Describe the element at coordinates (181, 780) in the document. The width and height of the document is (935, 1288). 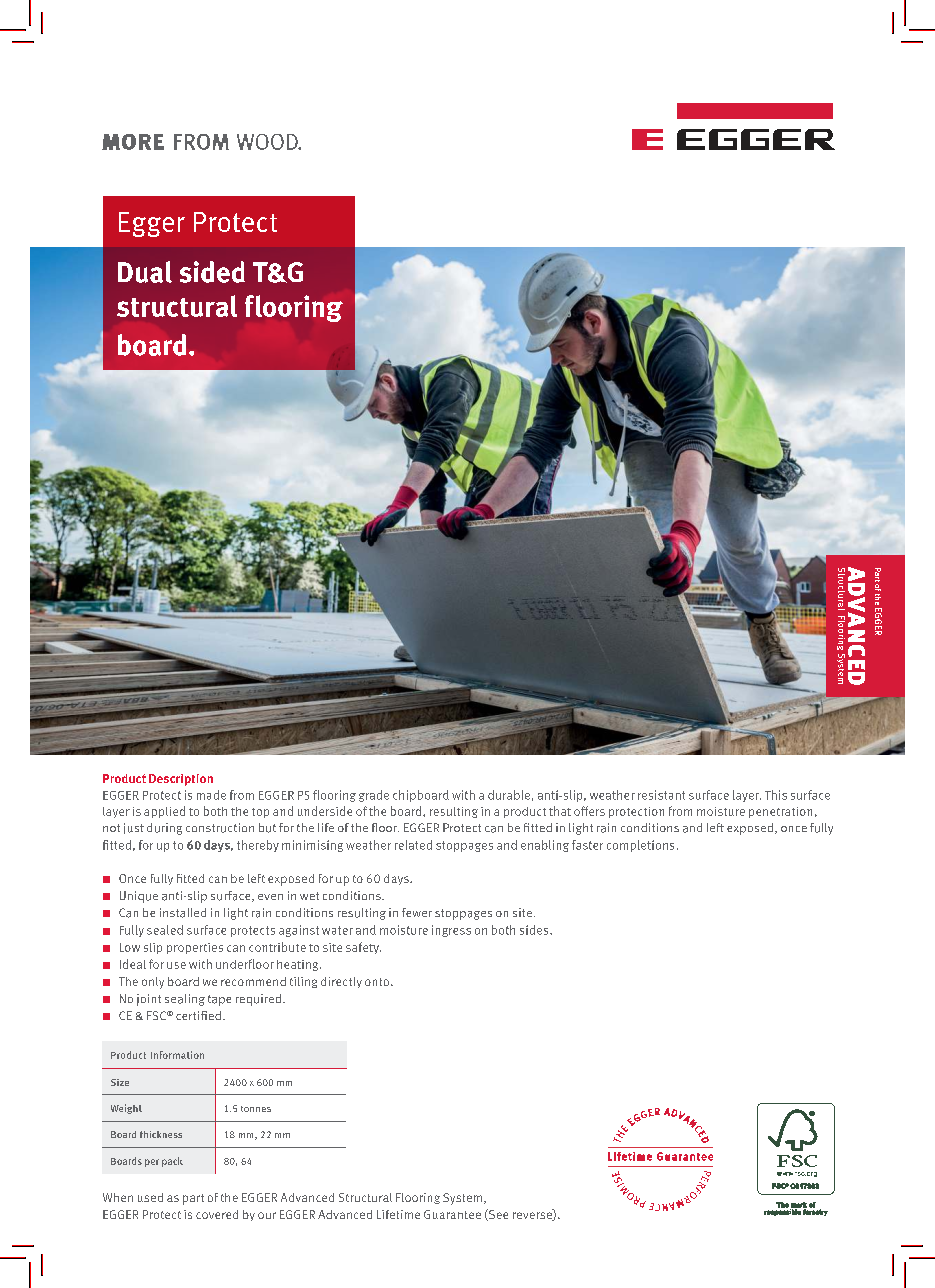
I see `Description` at that location.
